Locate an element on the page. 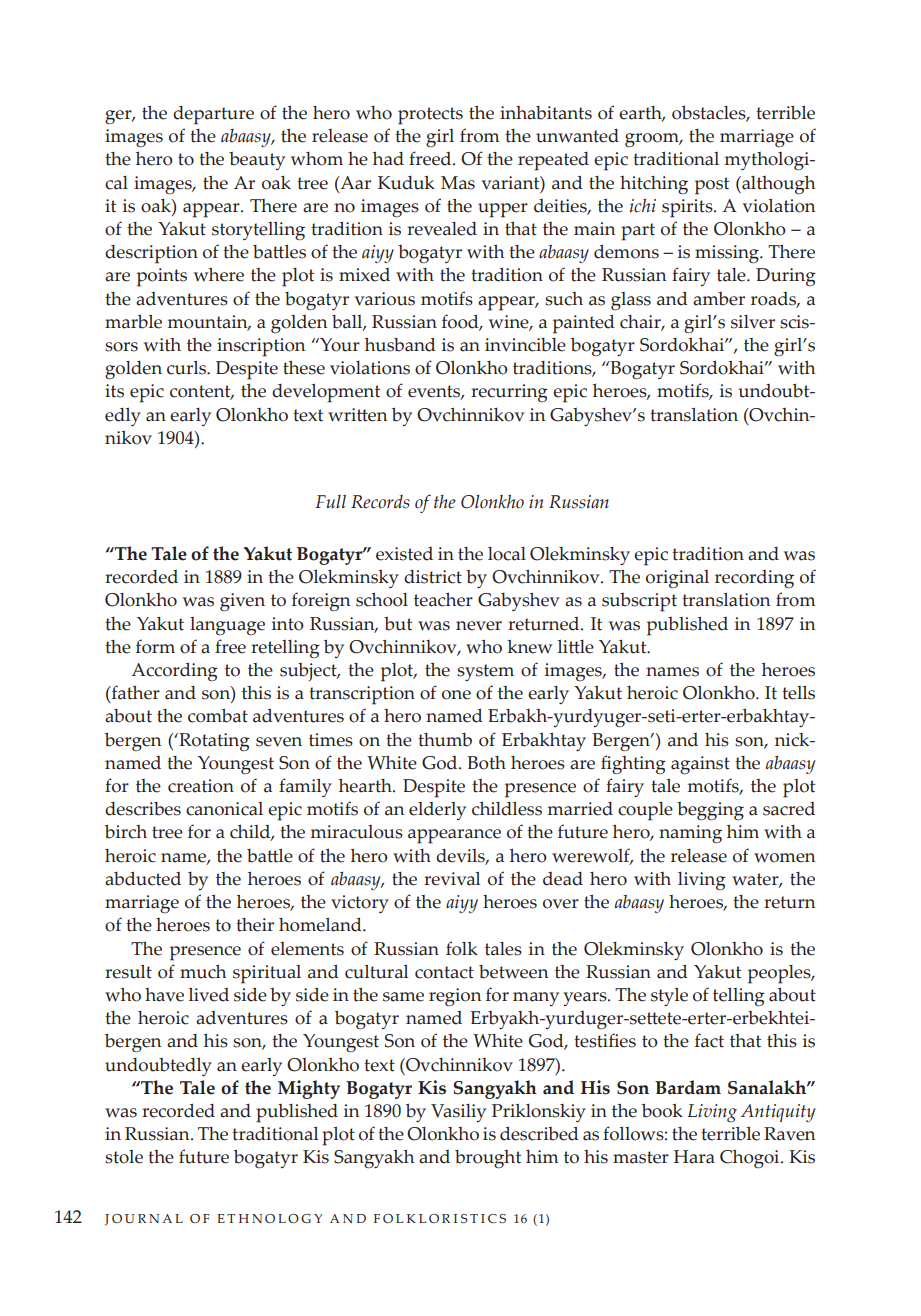  recording is located at coordinates (754, 579).
